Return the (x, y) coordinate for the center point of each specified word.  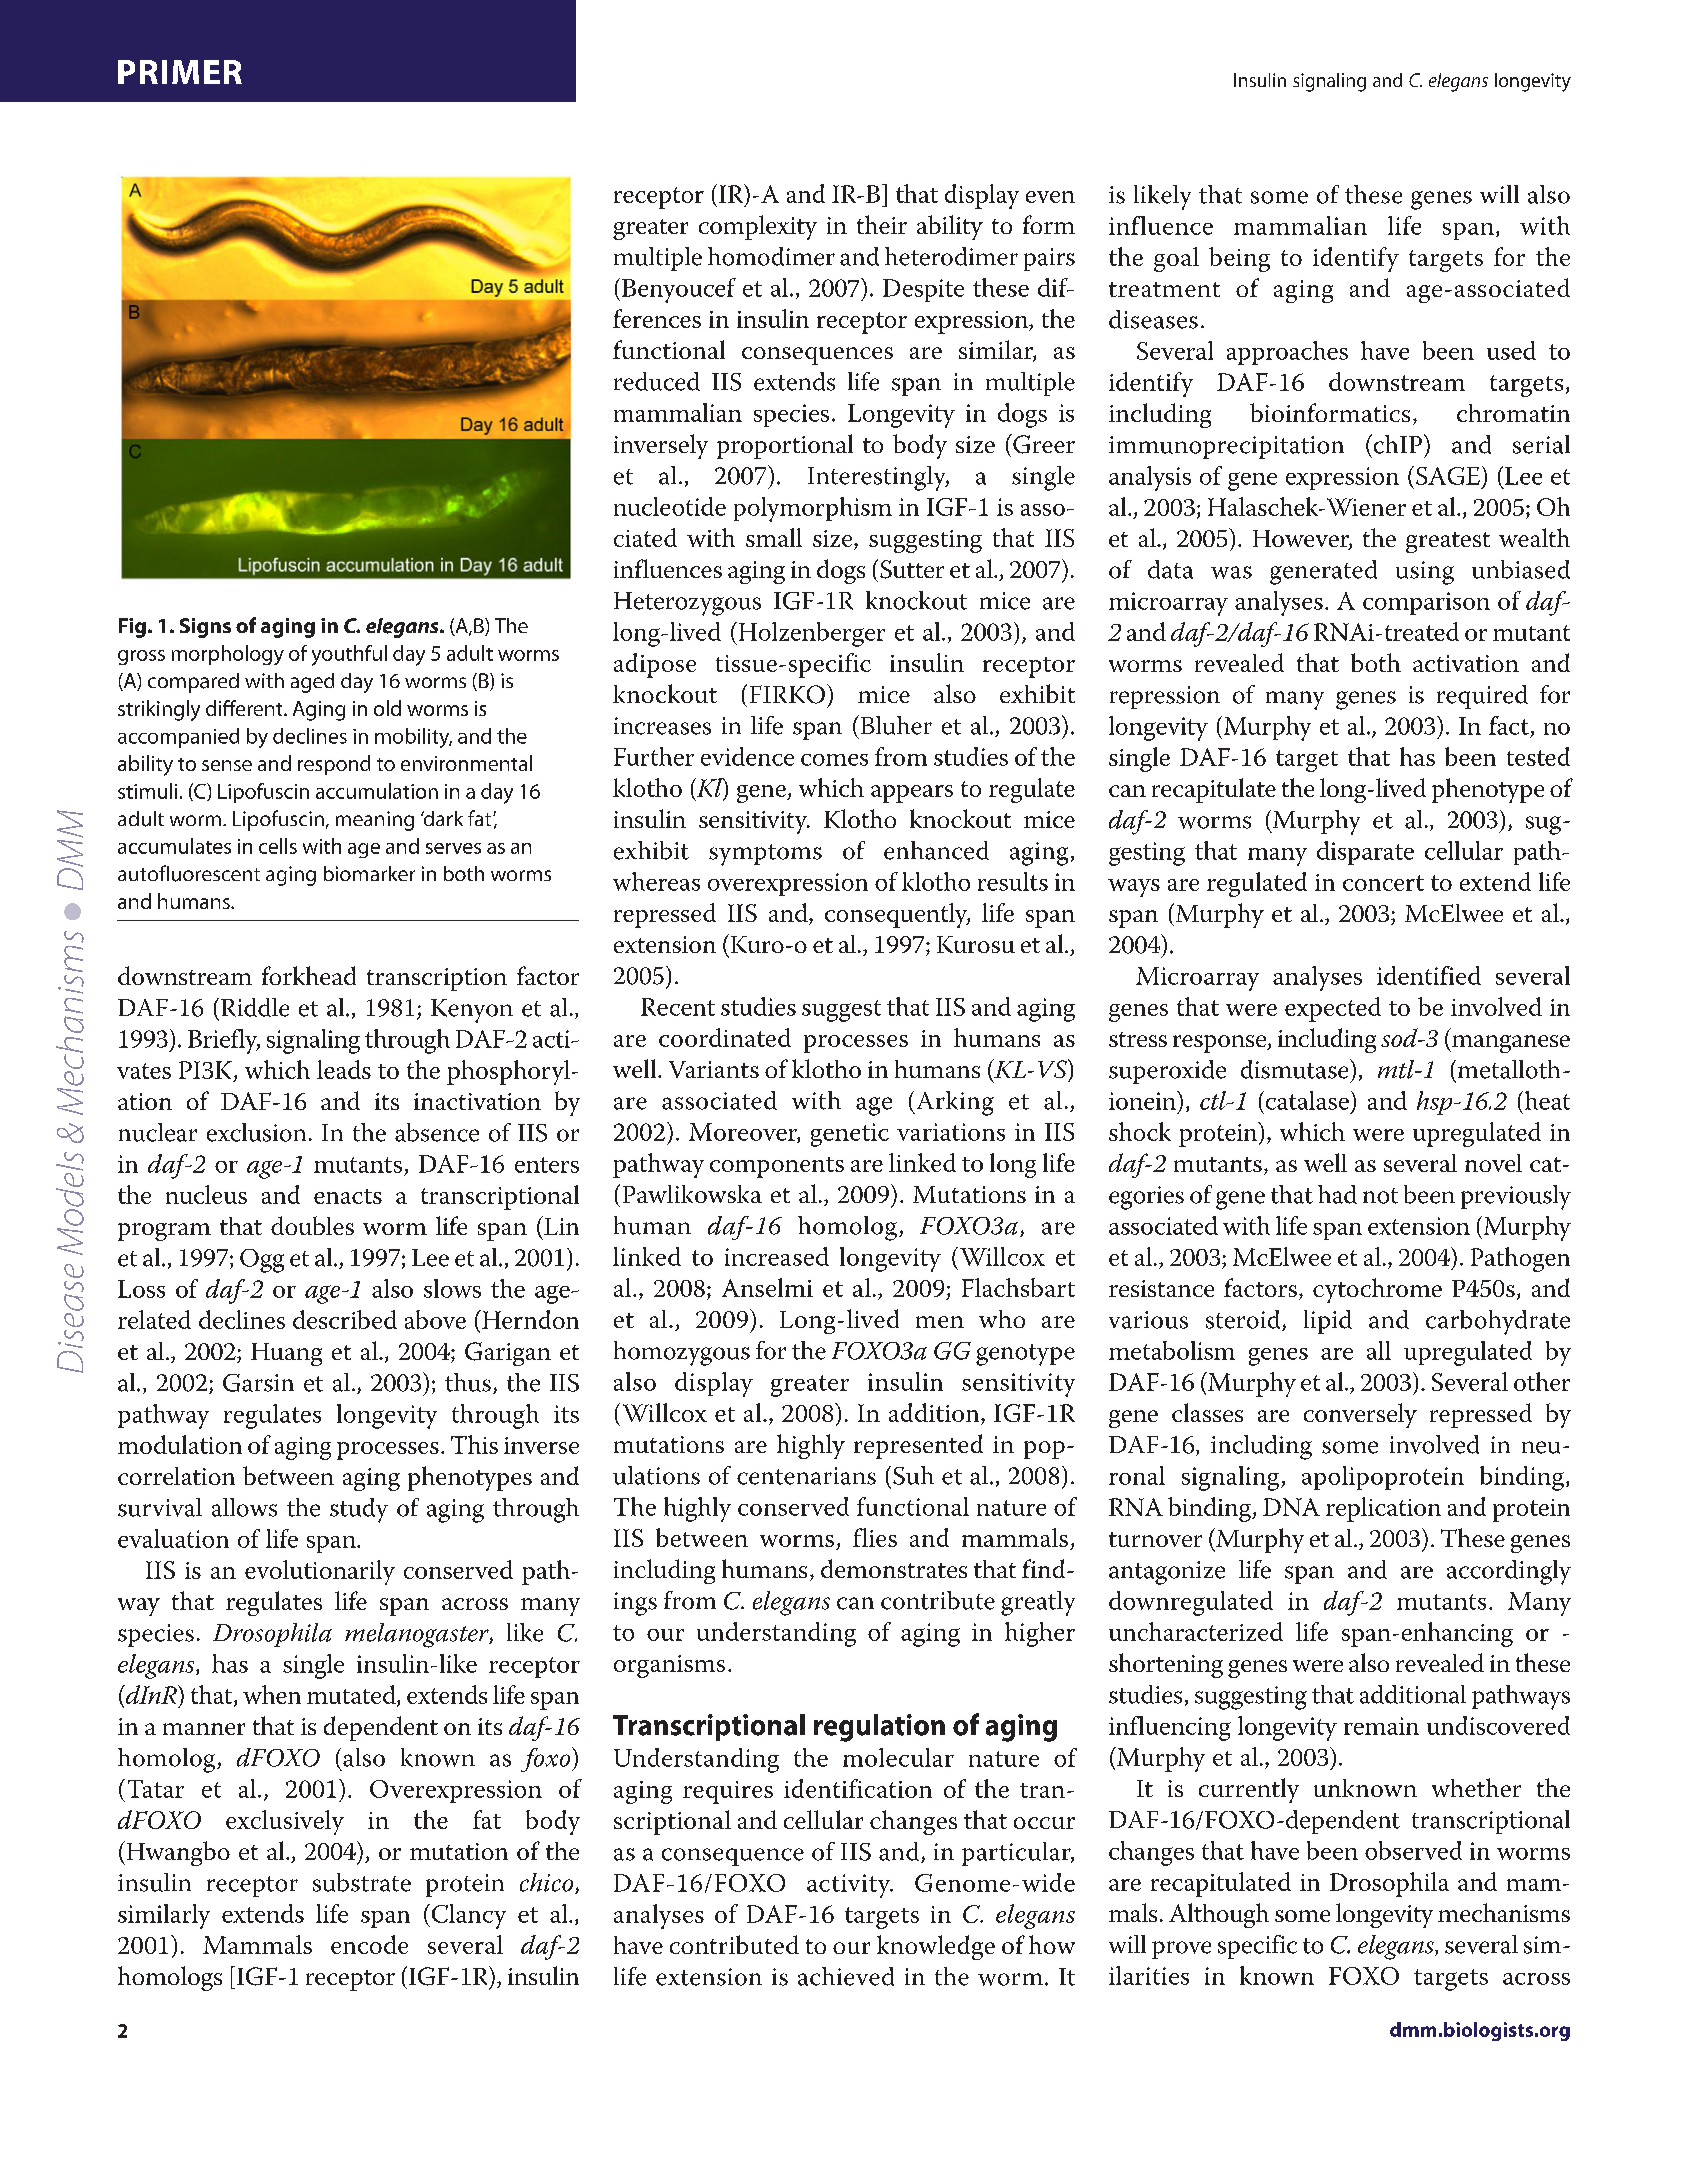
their (882, 224)
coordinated (725, 1037)
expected (1333, 1009)
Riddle (255, 1007)
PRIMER (180, 72)
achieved (846, 1976)
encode (369, 1944)
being (1239, 259)
